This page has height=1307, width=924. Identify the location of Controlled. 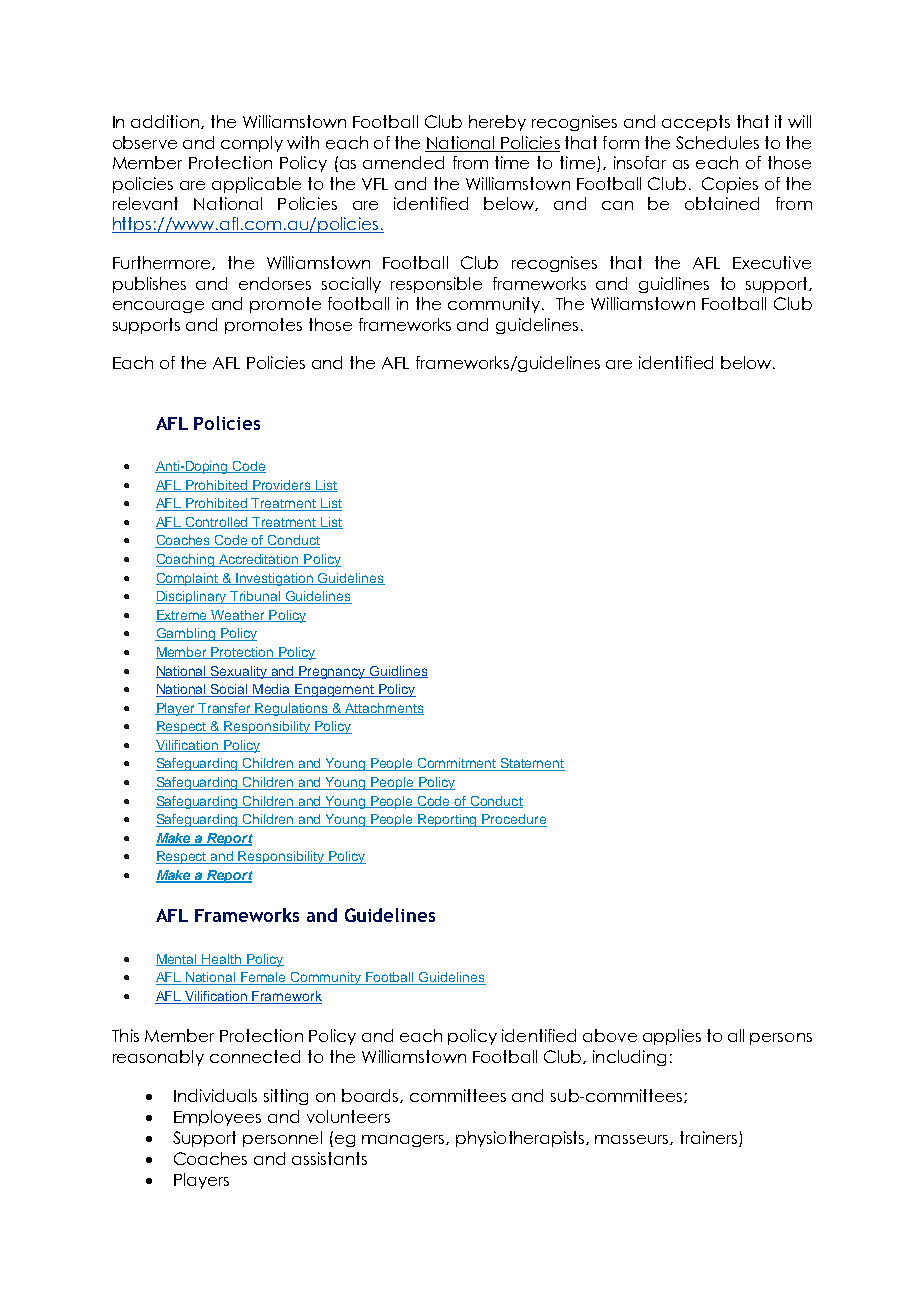
(217, 523).
